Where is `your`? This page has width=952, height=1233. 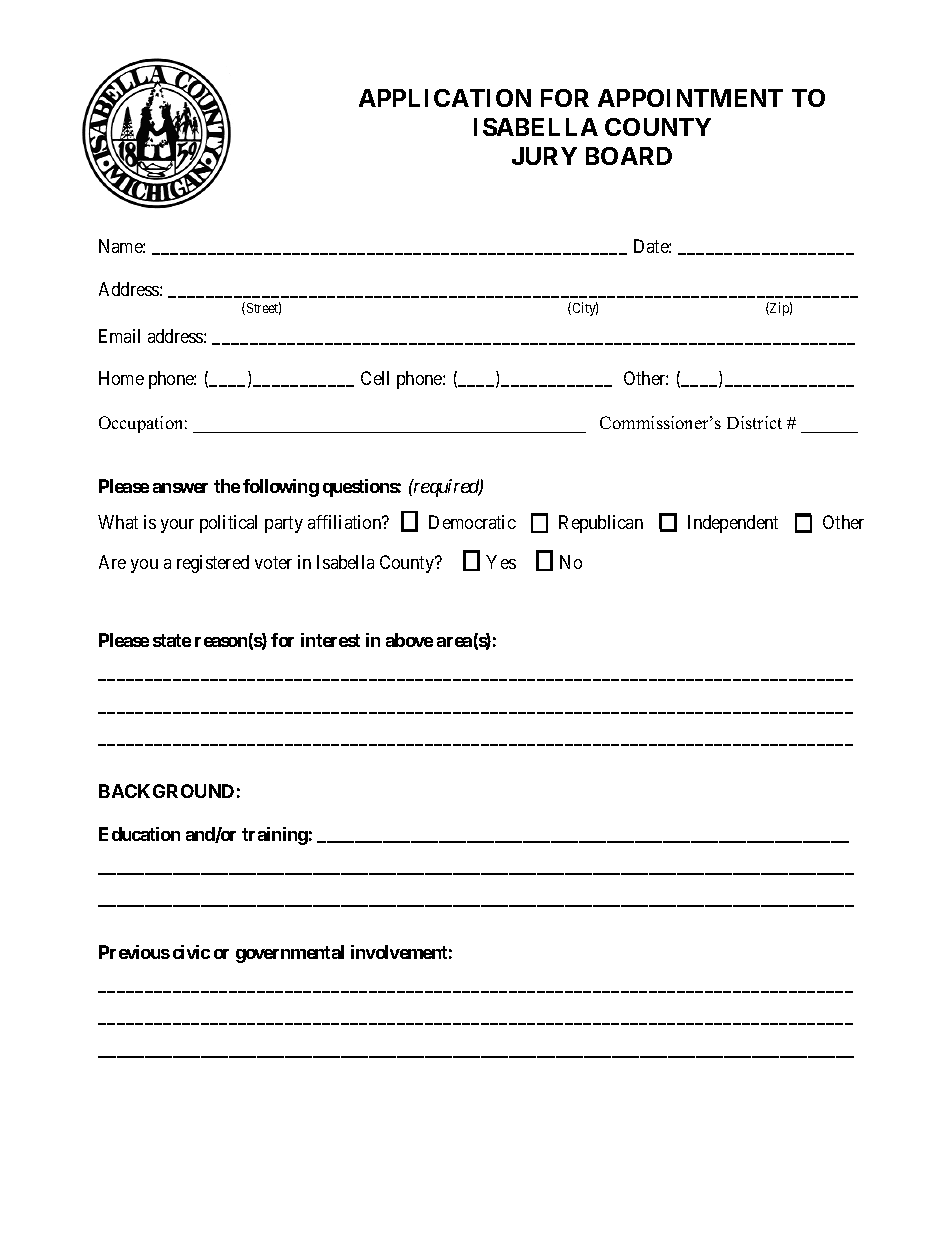 your is located at coordinates (177, 526).
